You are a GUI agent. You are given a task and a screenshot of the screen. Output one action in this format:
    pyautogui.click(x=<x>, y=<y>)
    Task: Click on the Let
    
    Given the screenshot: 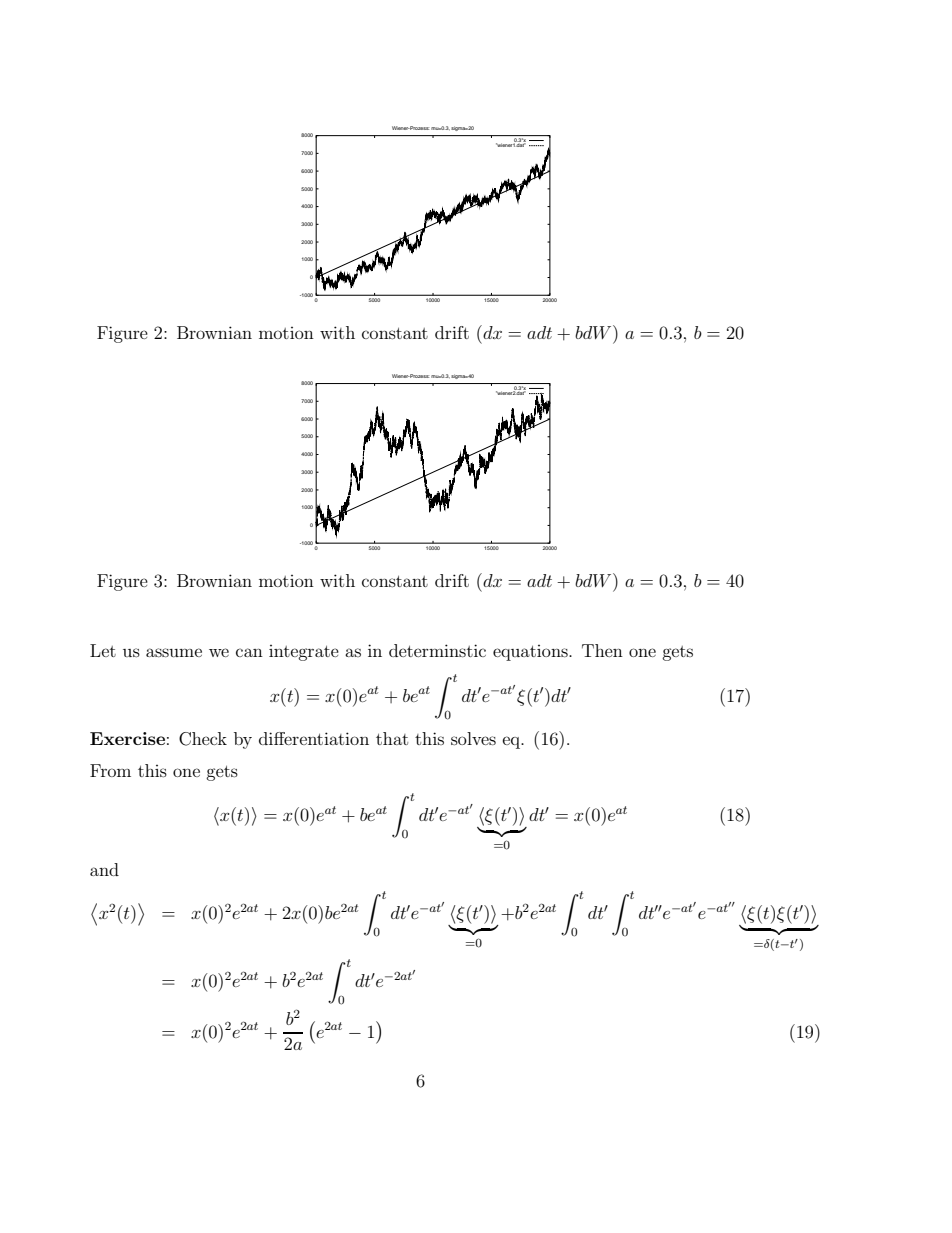 What is the action you would take?
    pyautogui.click(x=103, y=650)
